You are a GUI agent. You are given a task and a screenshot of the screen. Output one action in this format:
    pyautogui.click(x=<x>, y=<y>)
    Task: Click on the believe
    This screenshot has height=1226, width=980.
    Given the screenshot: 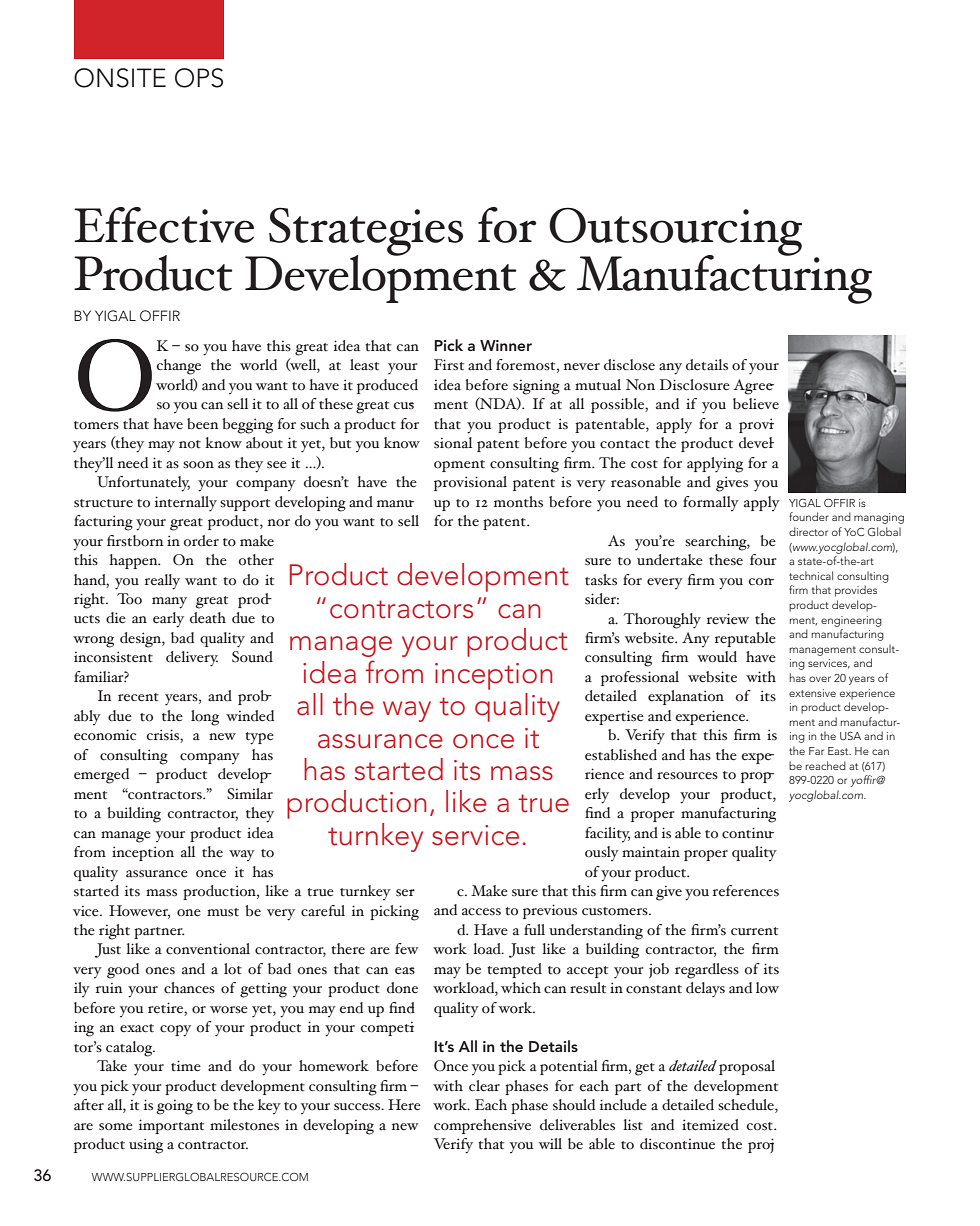 What is the action you would take?
    pyautogui.click(x=756, y=404)
